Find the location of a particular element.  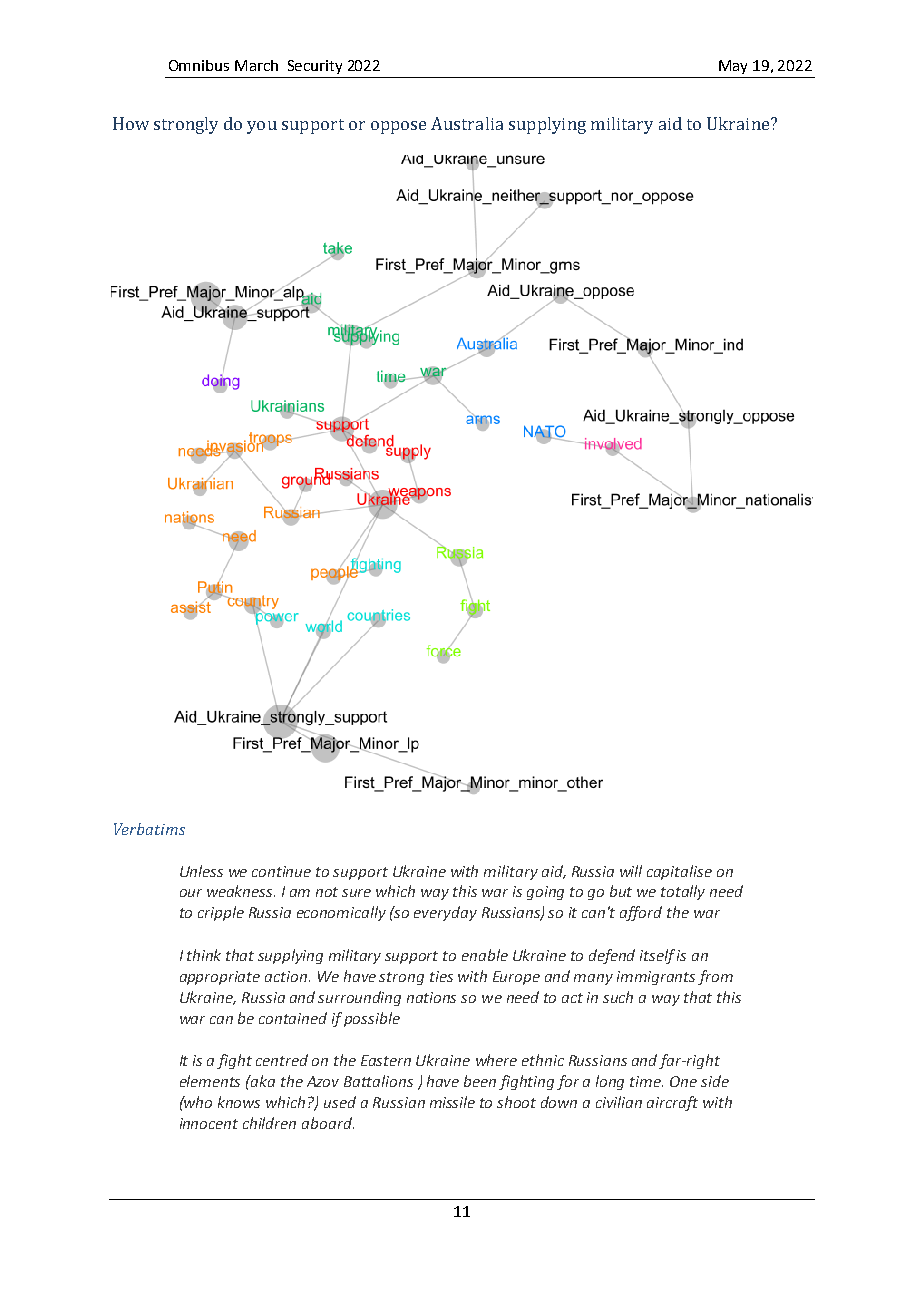

May is located at coordinates (733, 67).
